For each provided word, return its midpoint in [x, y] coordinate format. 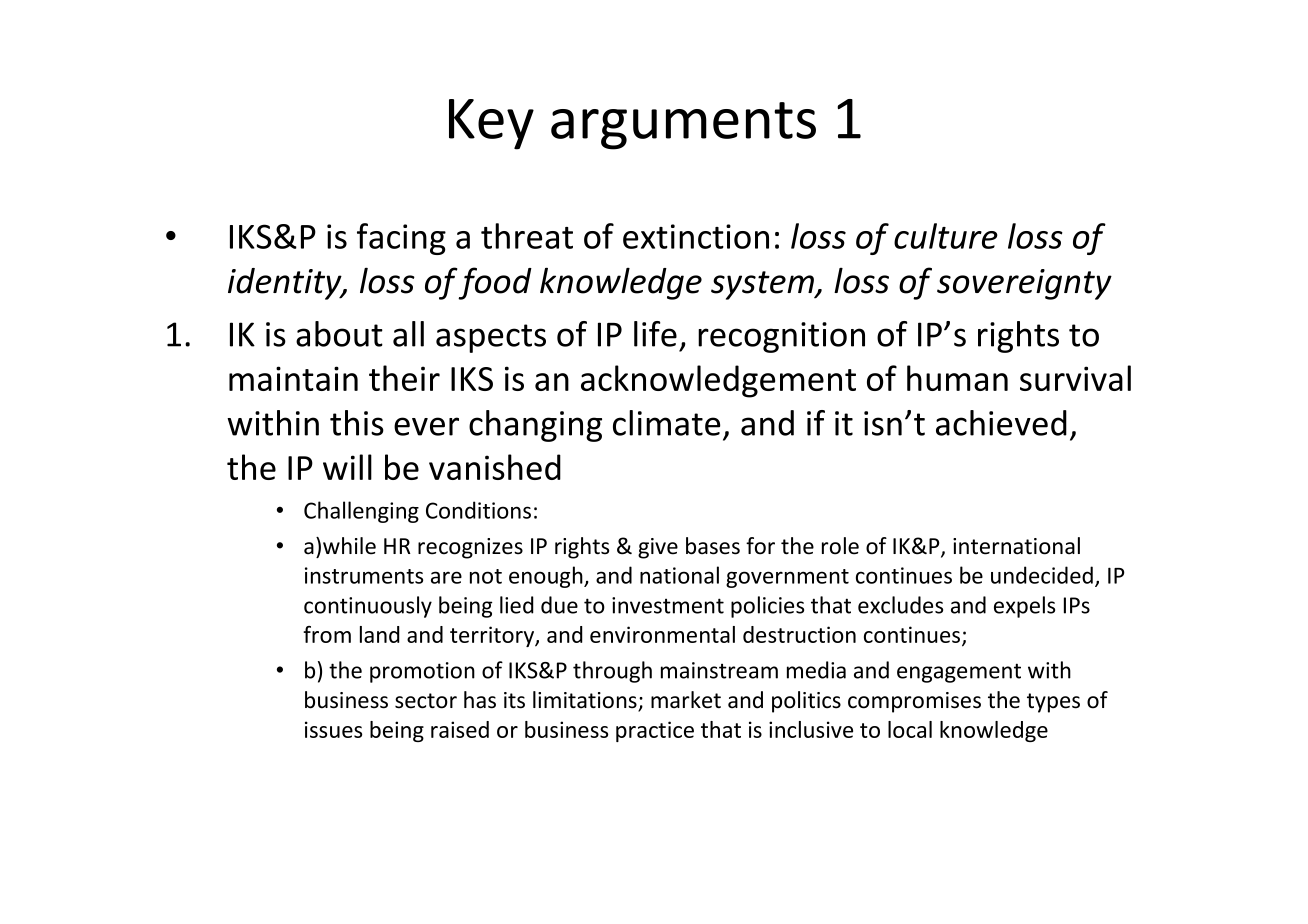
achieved [1001, 423]
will [347, 467]
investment [668, 605]
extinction [696, 236]
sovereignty [1024, 284]
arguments [683, 126]
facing [401, 239]
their [404, 378]
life [655, 334]
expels [1024, 607]
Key [491, 124]
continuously [368, 607]
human [957, 378]
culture [946, 236]
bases [713, 546]
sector [426, 701]
